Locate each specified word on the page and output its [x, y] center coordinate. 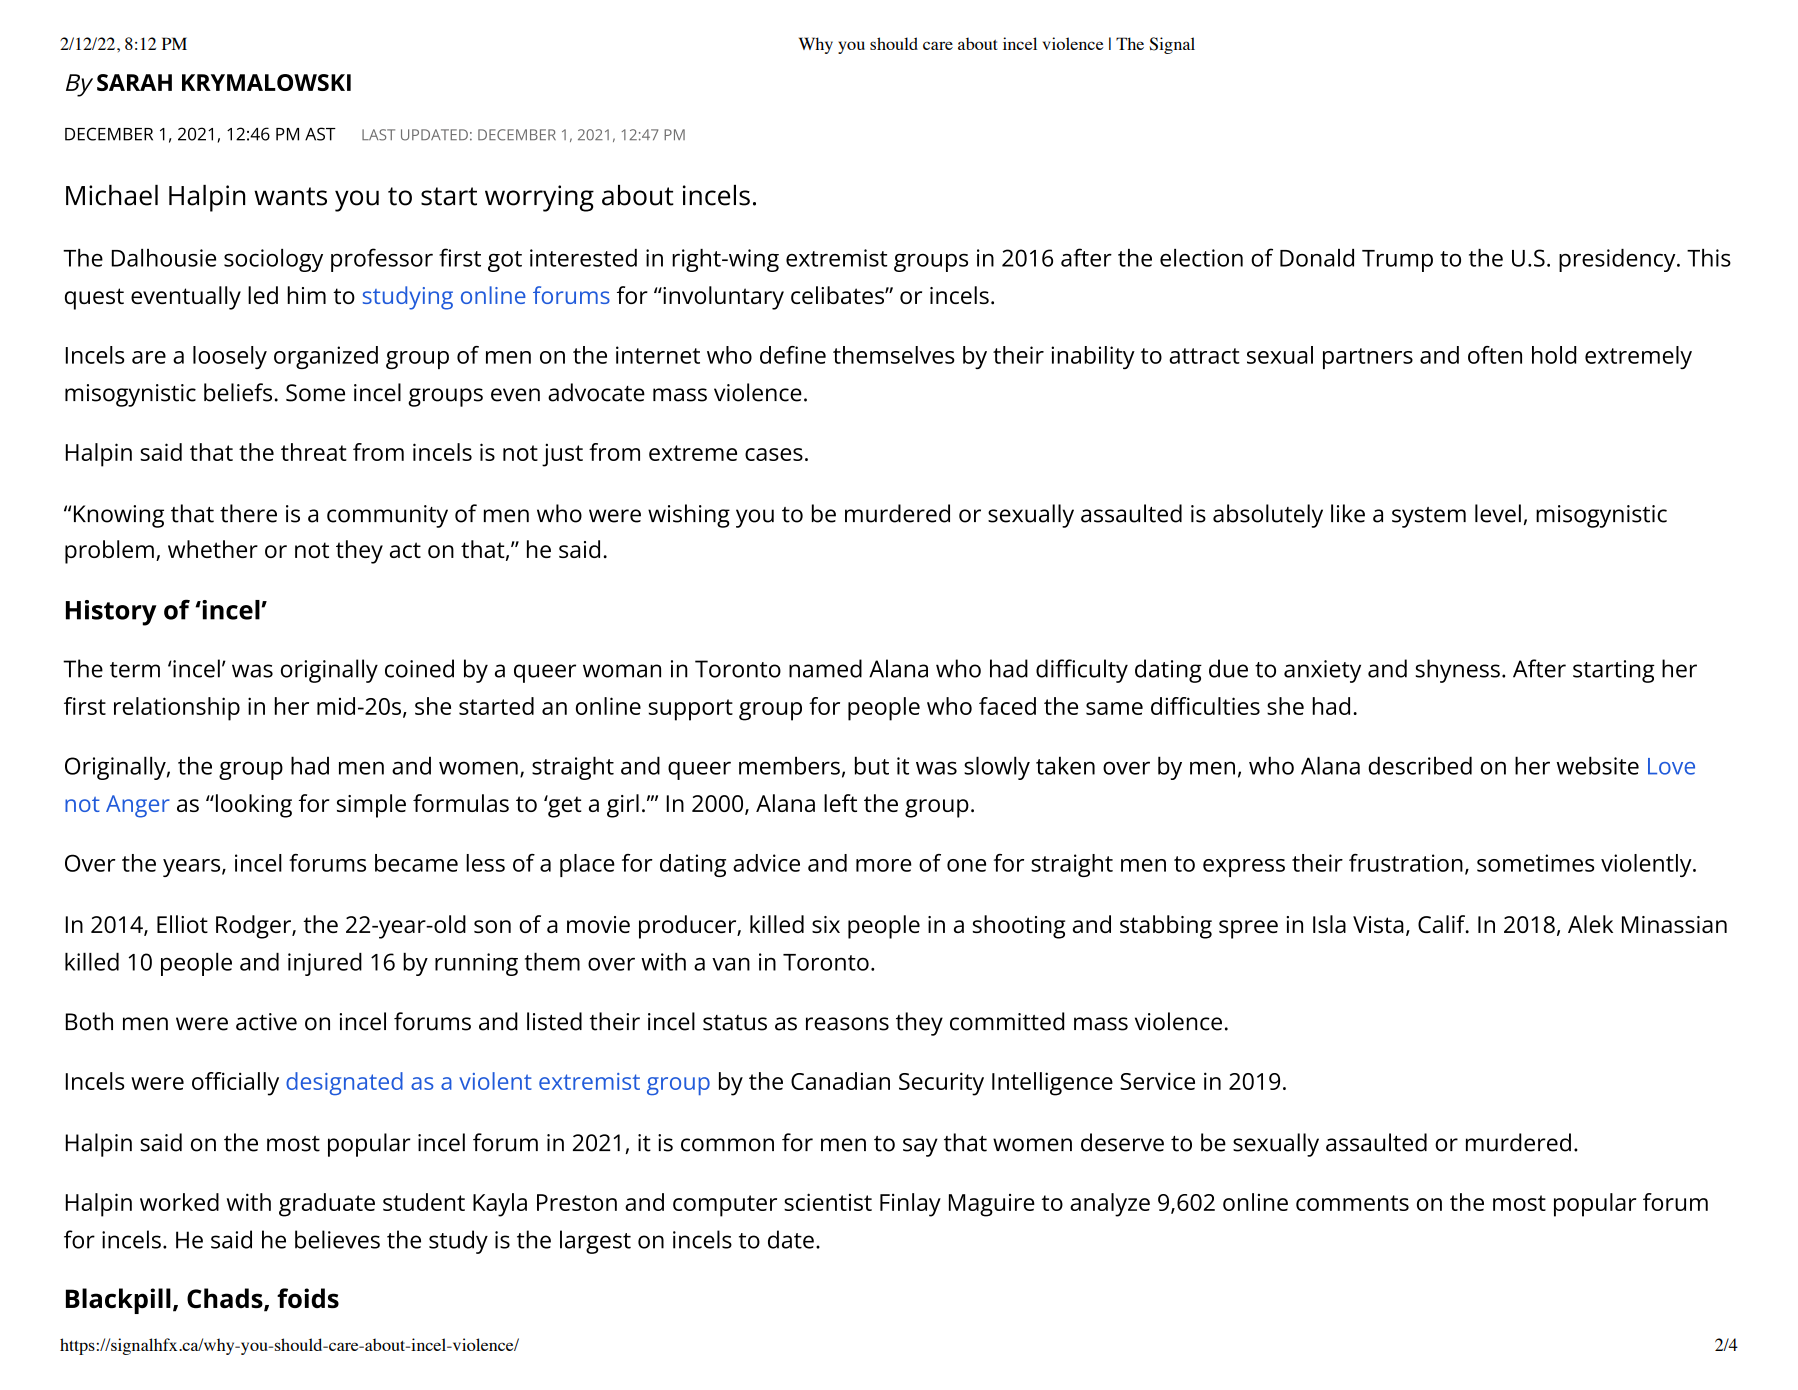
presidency [1618, 260]
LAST [378, 135]
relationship [177, 709]
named [825, 668]
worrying [539, 198]
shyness [1457, 671]
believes [337, 1239]
